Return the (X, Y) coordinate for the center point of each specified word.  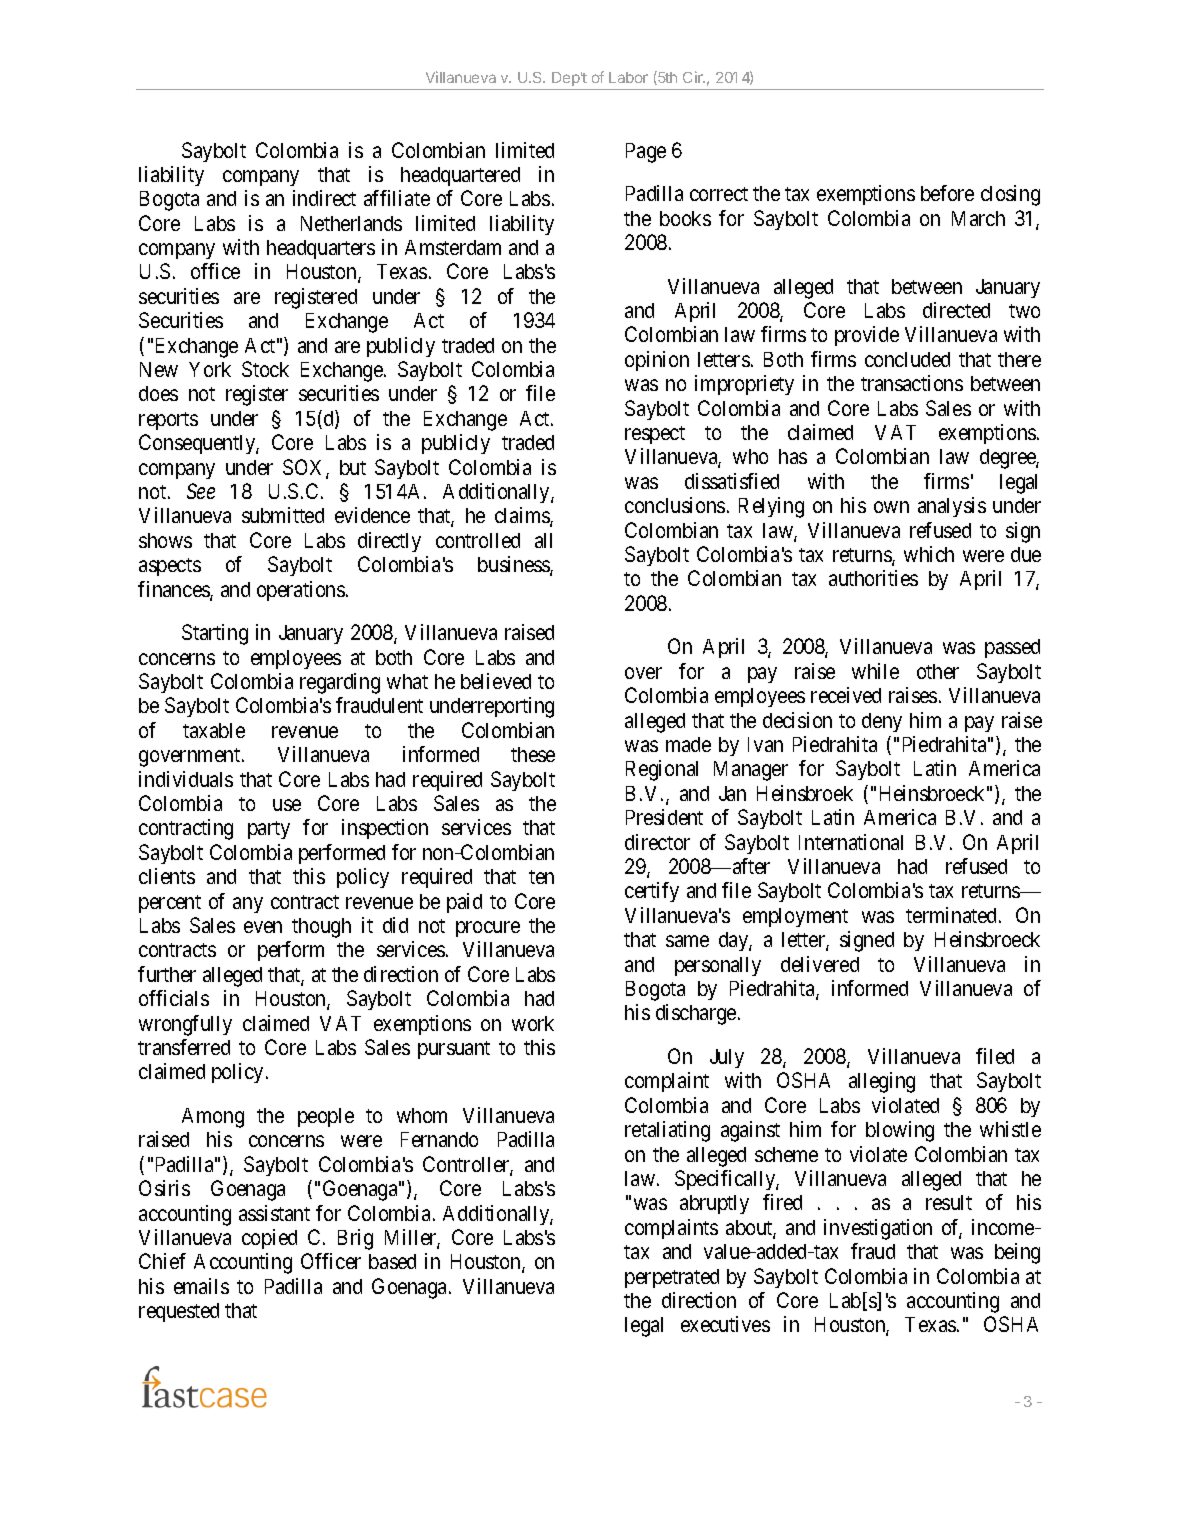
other (938, 671)
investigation (878, 1229)
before (947, 193)
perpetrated (672, 1278)
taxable (214, 730)
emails (201, 1286)
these (533, 754)
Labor (628, 77)
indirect (324, 198)
